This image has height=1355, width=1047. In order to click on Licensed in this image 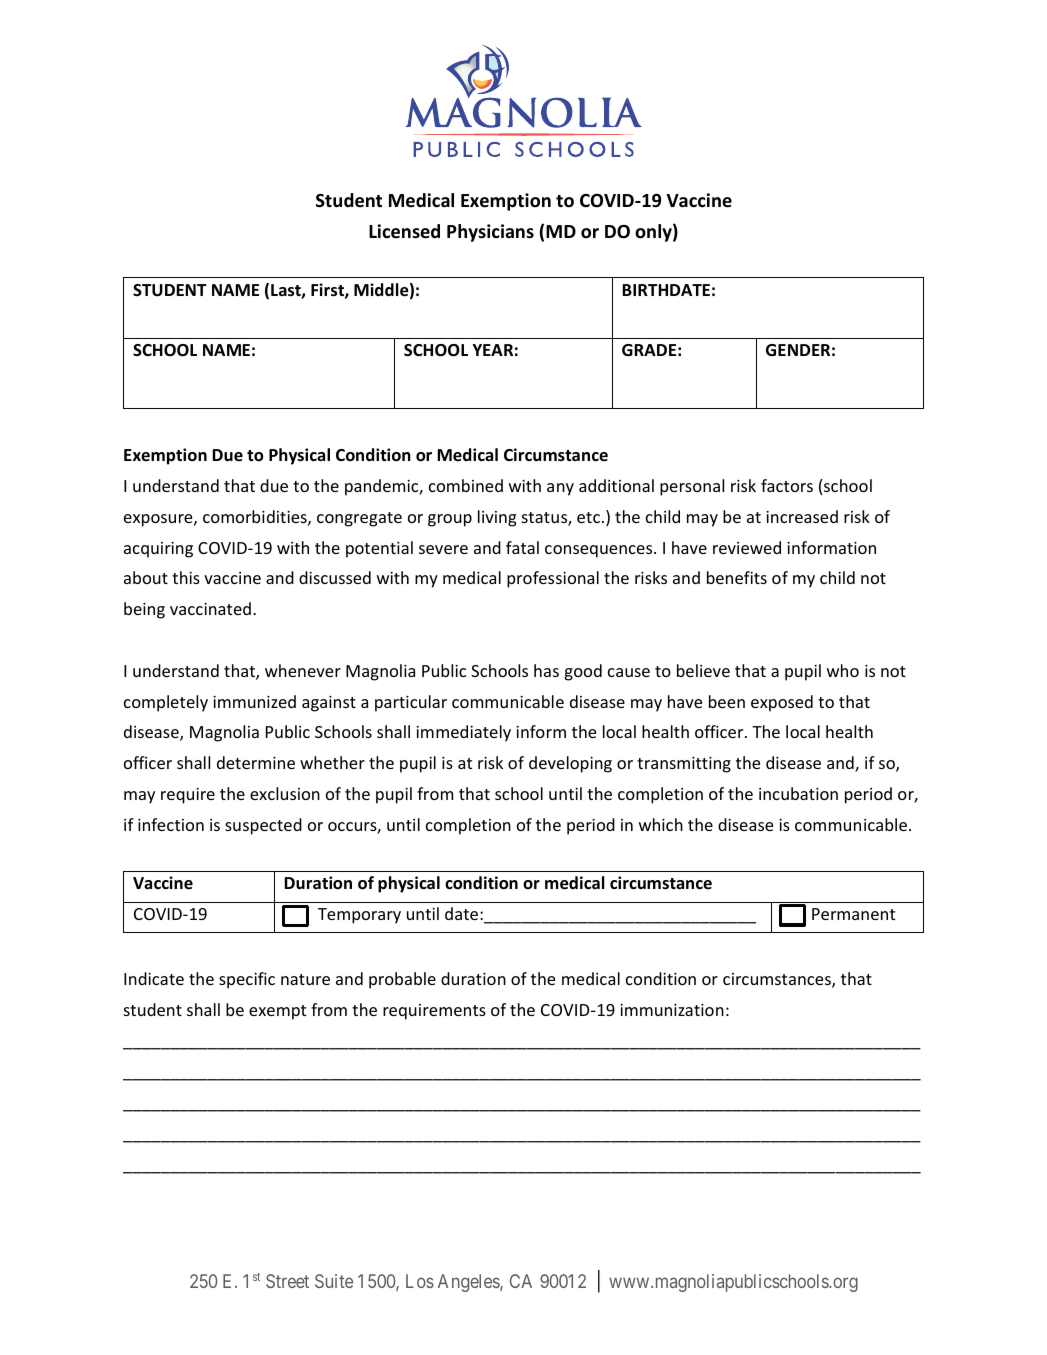, I will do `click(404, 231)`.
